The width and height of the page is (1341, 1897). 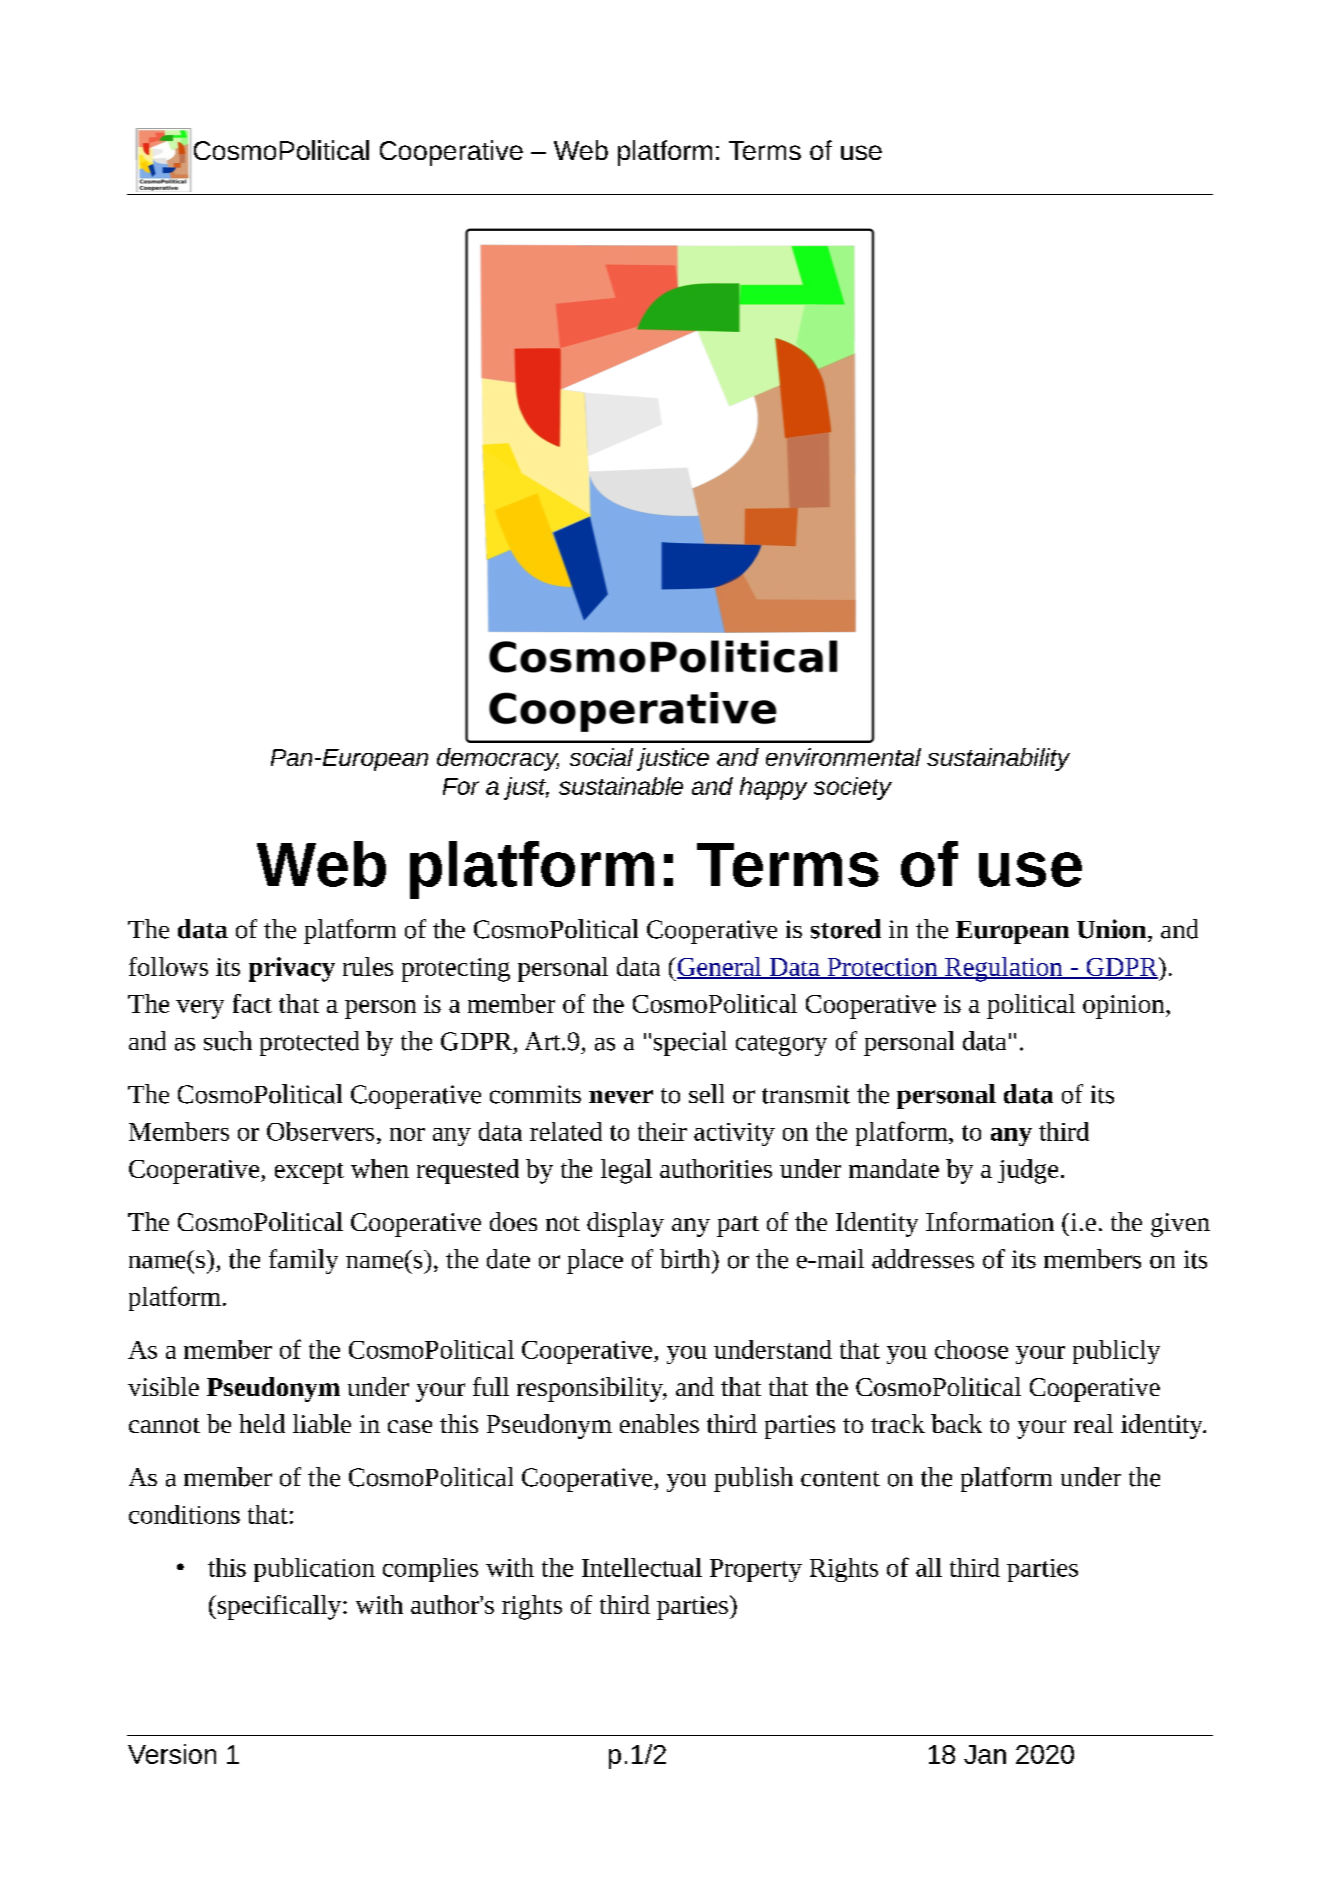 What do you see at coordinates (659, 1423) in the page?
I see `enables` at bounding box center [659, 1423].
